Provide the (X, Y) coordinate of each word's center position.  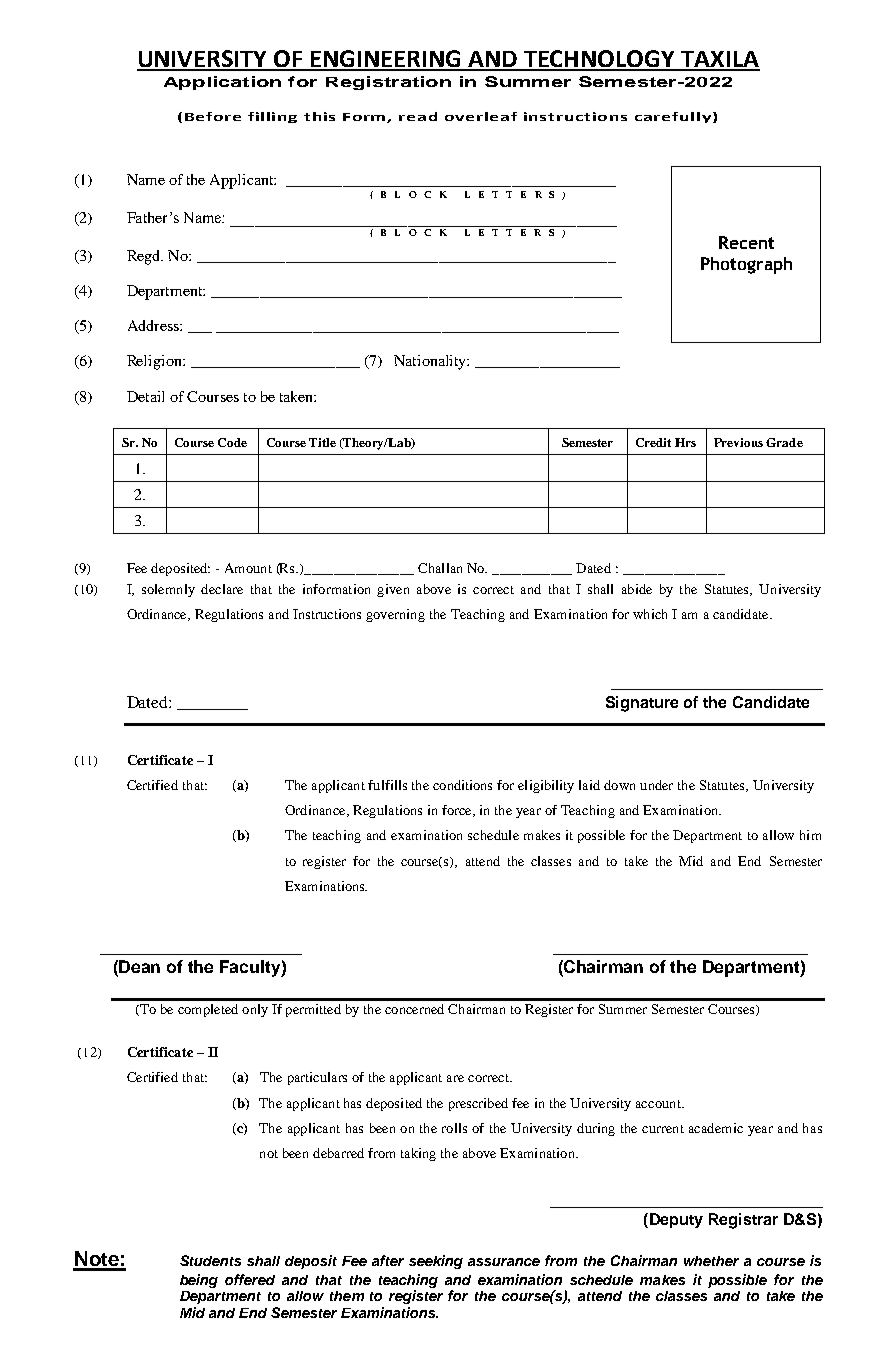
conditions (462, 785)
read (418, 116)
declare (222, 589)
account (659, 1104)
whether (711, 1261)
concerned (414, 1009)
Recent (746, 242)
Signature (642, 704)
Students (210, 1260)
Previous (738, 442)
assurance (504, 1262)
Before (213, 116)
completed (208, 1010)
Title (322, 442)
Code (232, 442)
